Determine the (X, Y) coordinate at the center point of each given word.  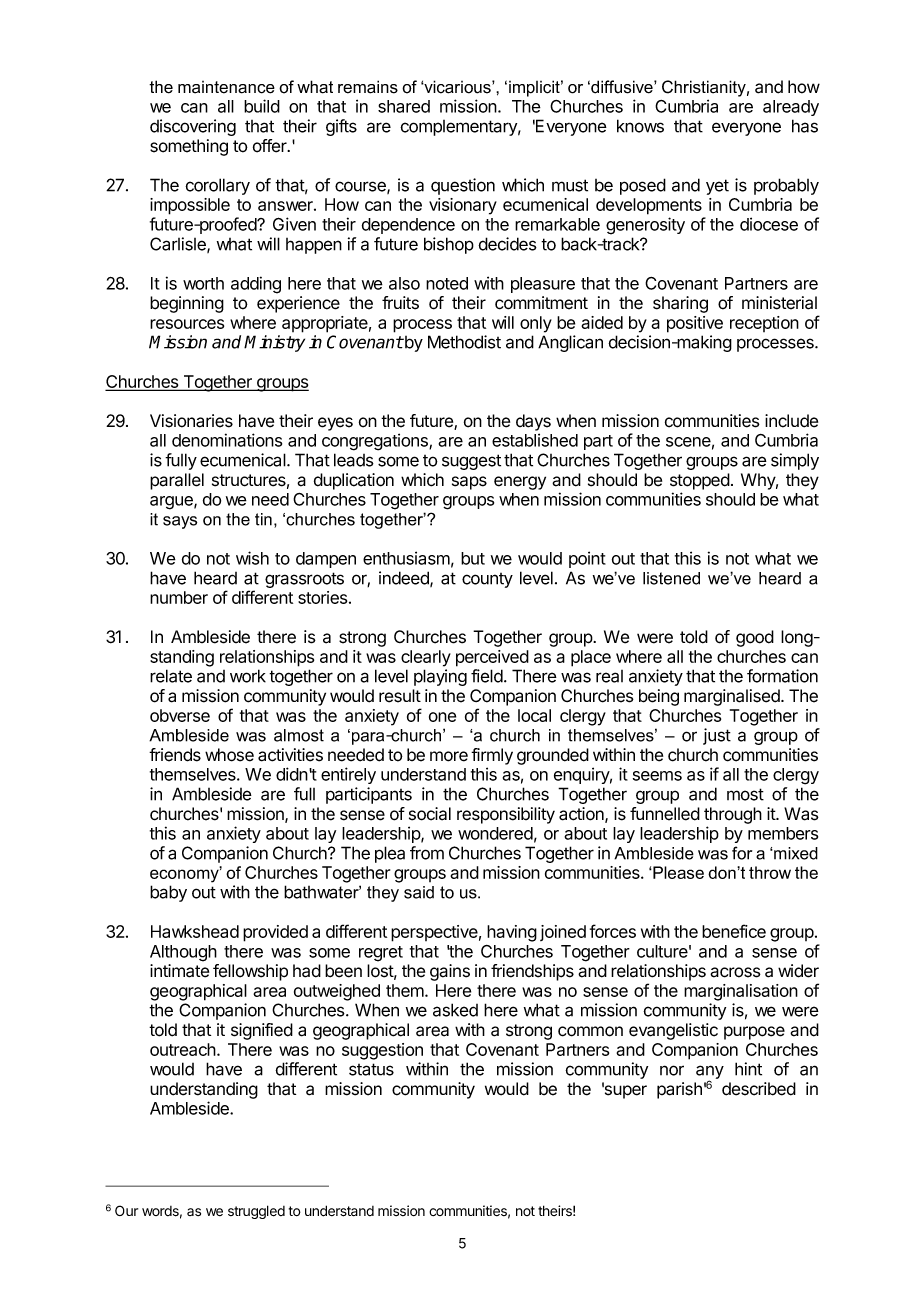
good (755, 638)
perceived (492, 658)
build (262, 106)
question (463, 186)
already (791, 108)
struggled (256, 1212)
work (248, 676)
